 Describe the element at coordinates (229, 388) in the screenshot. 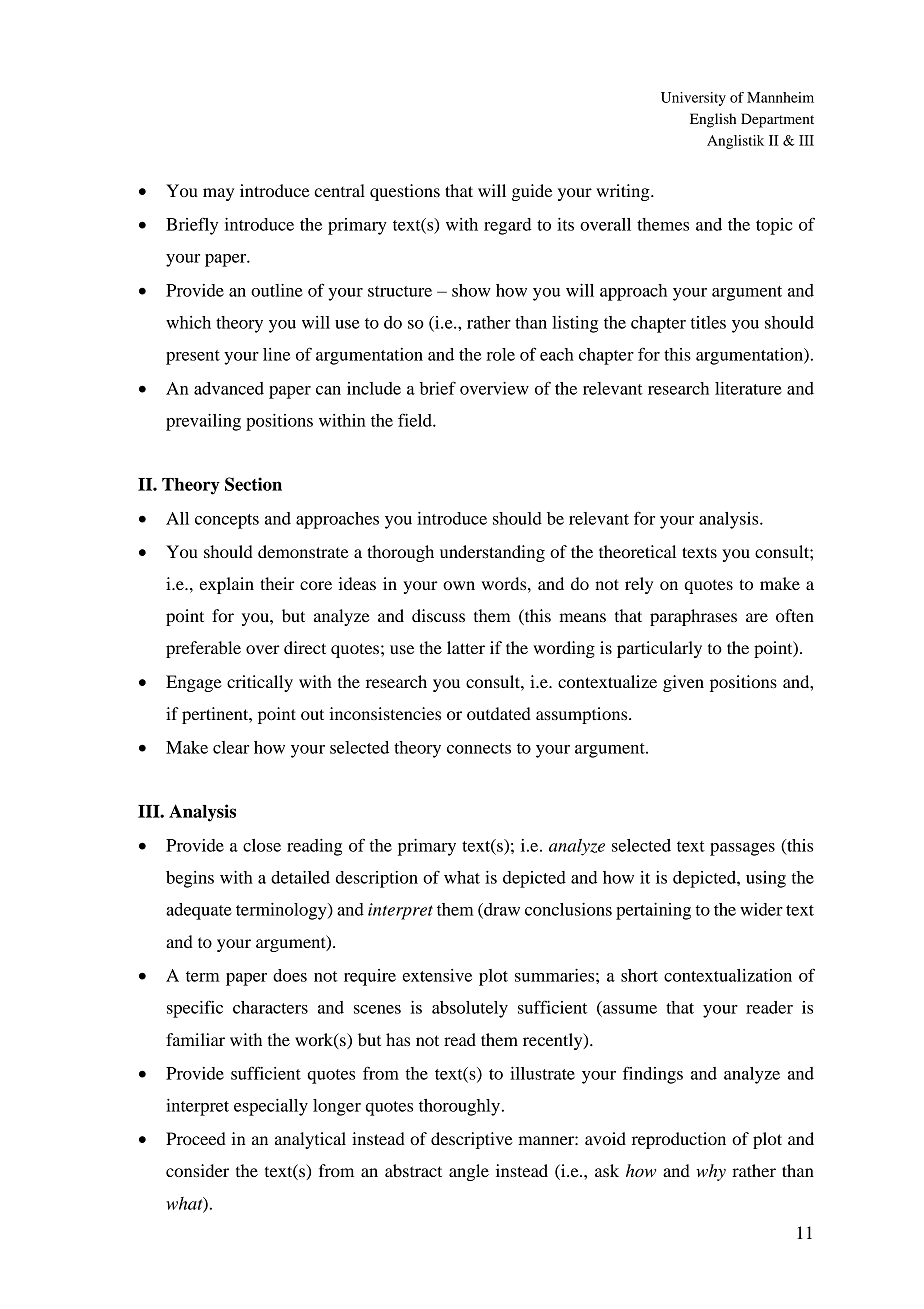

I see `advanced` at that location.
